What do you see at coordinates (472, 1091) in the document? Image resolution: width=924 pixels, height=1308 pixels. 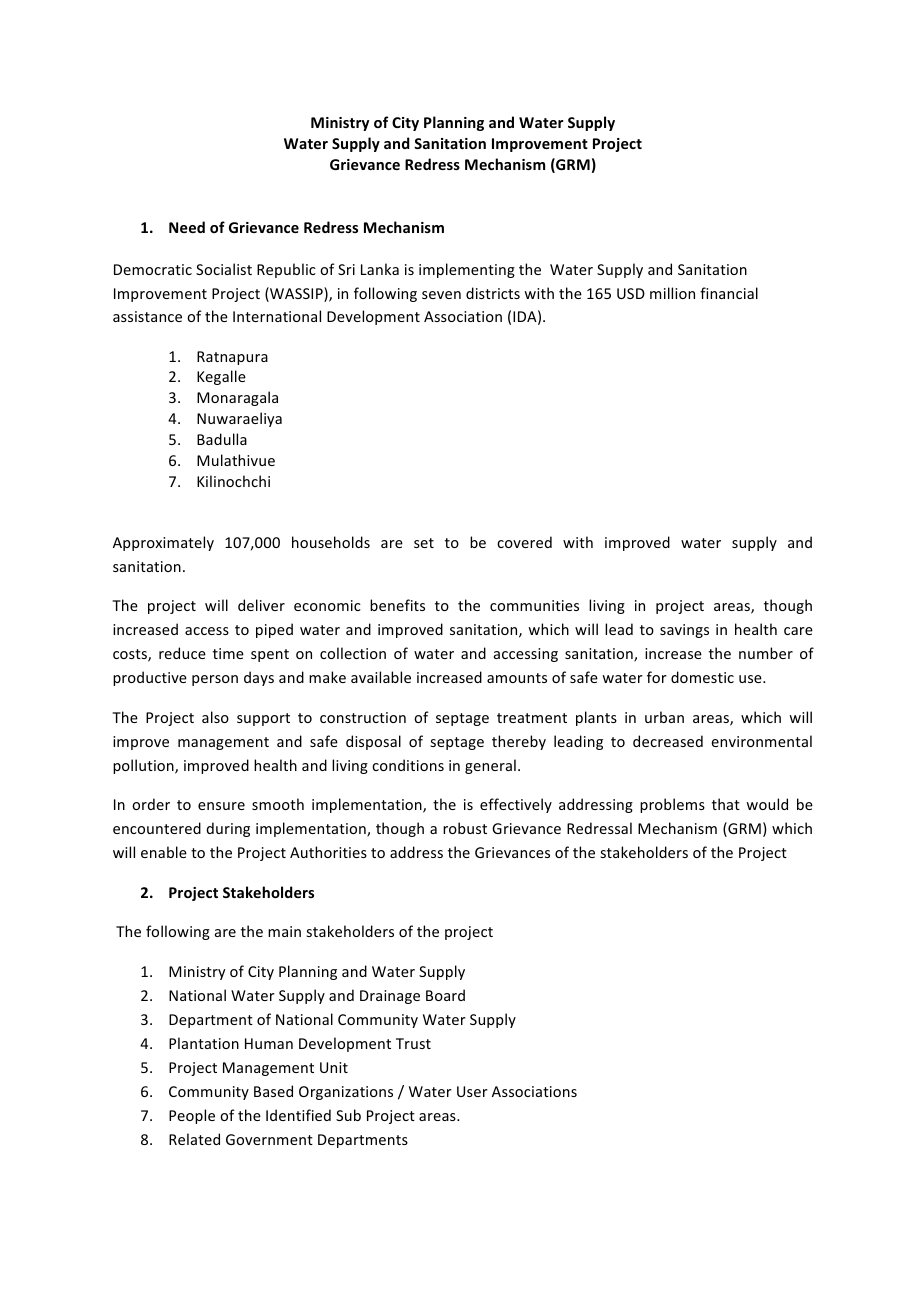 I see `User` at bounding box center [472, 1091].
